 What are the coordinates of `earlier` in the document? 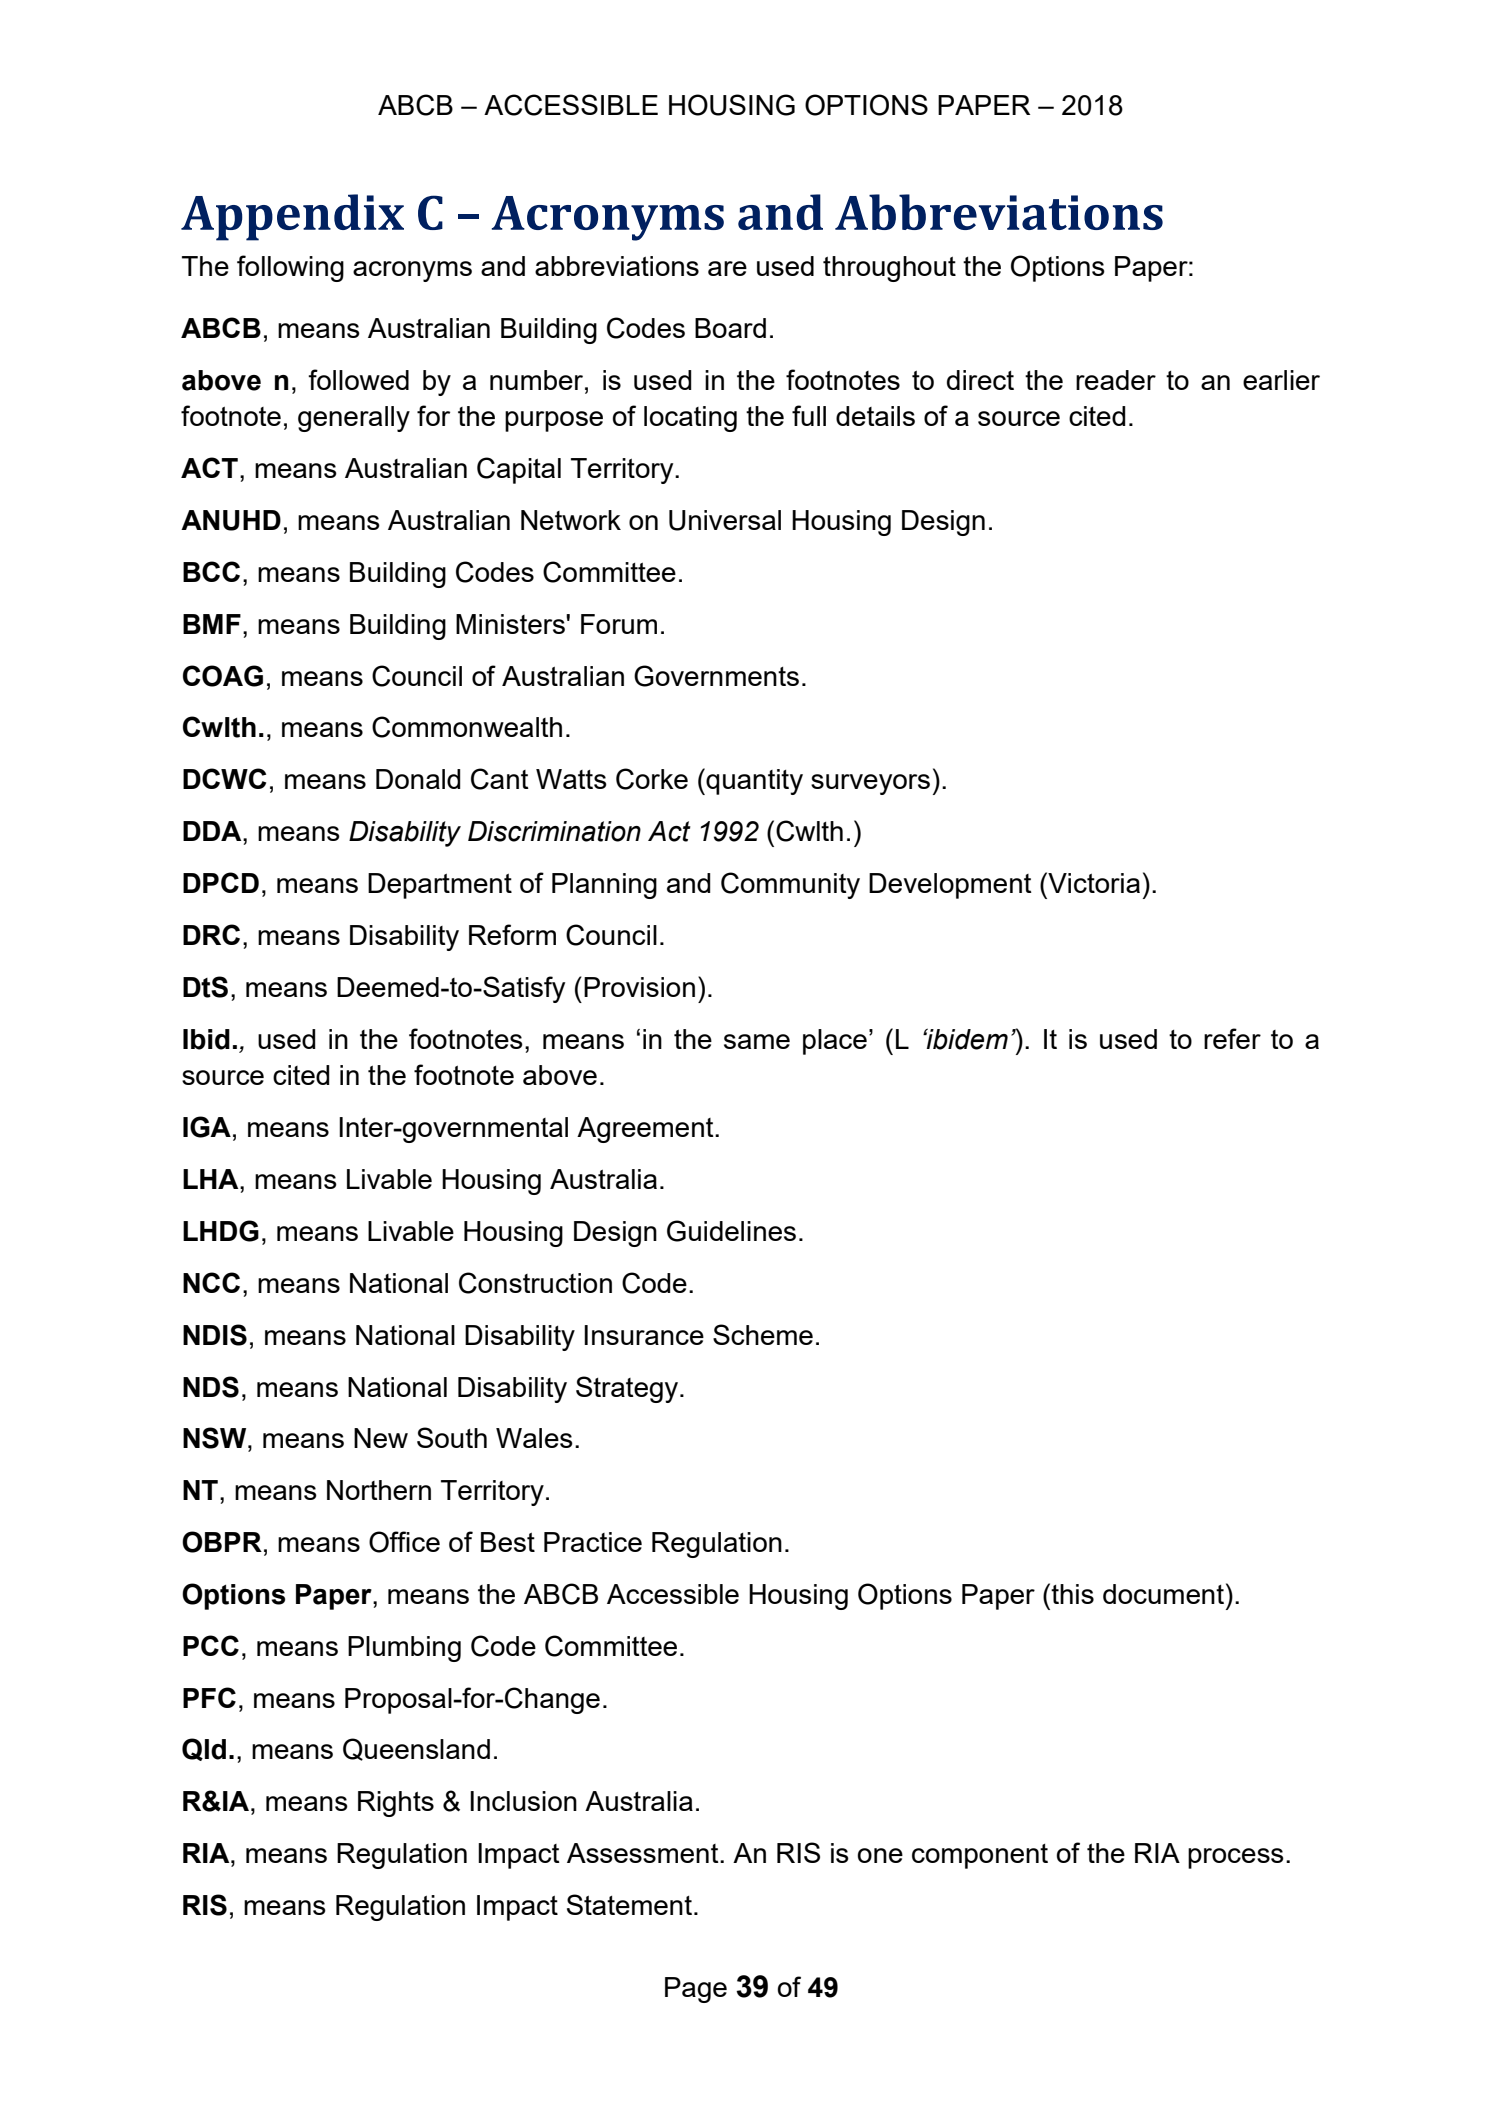 It's located at (1281, 380).
